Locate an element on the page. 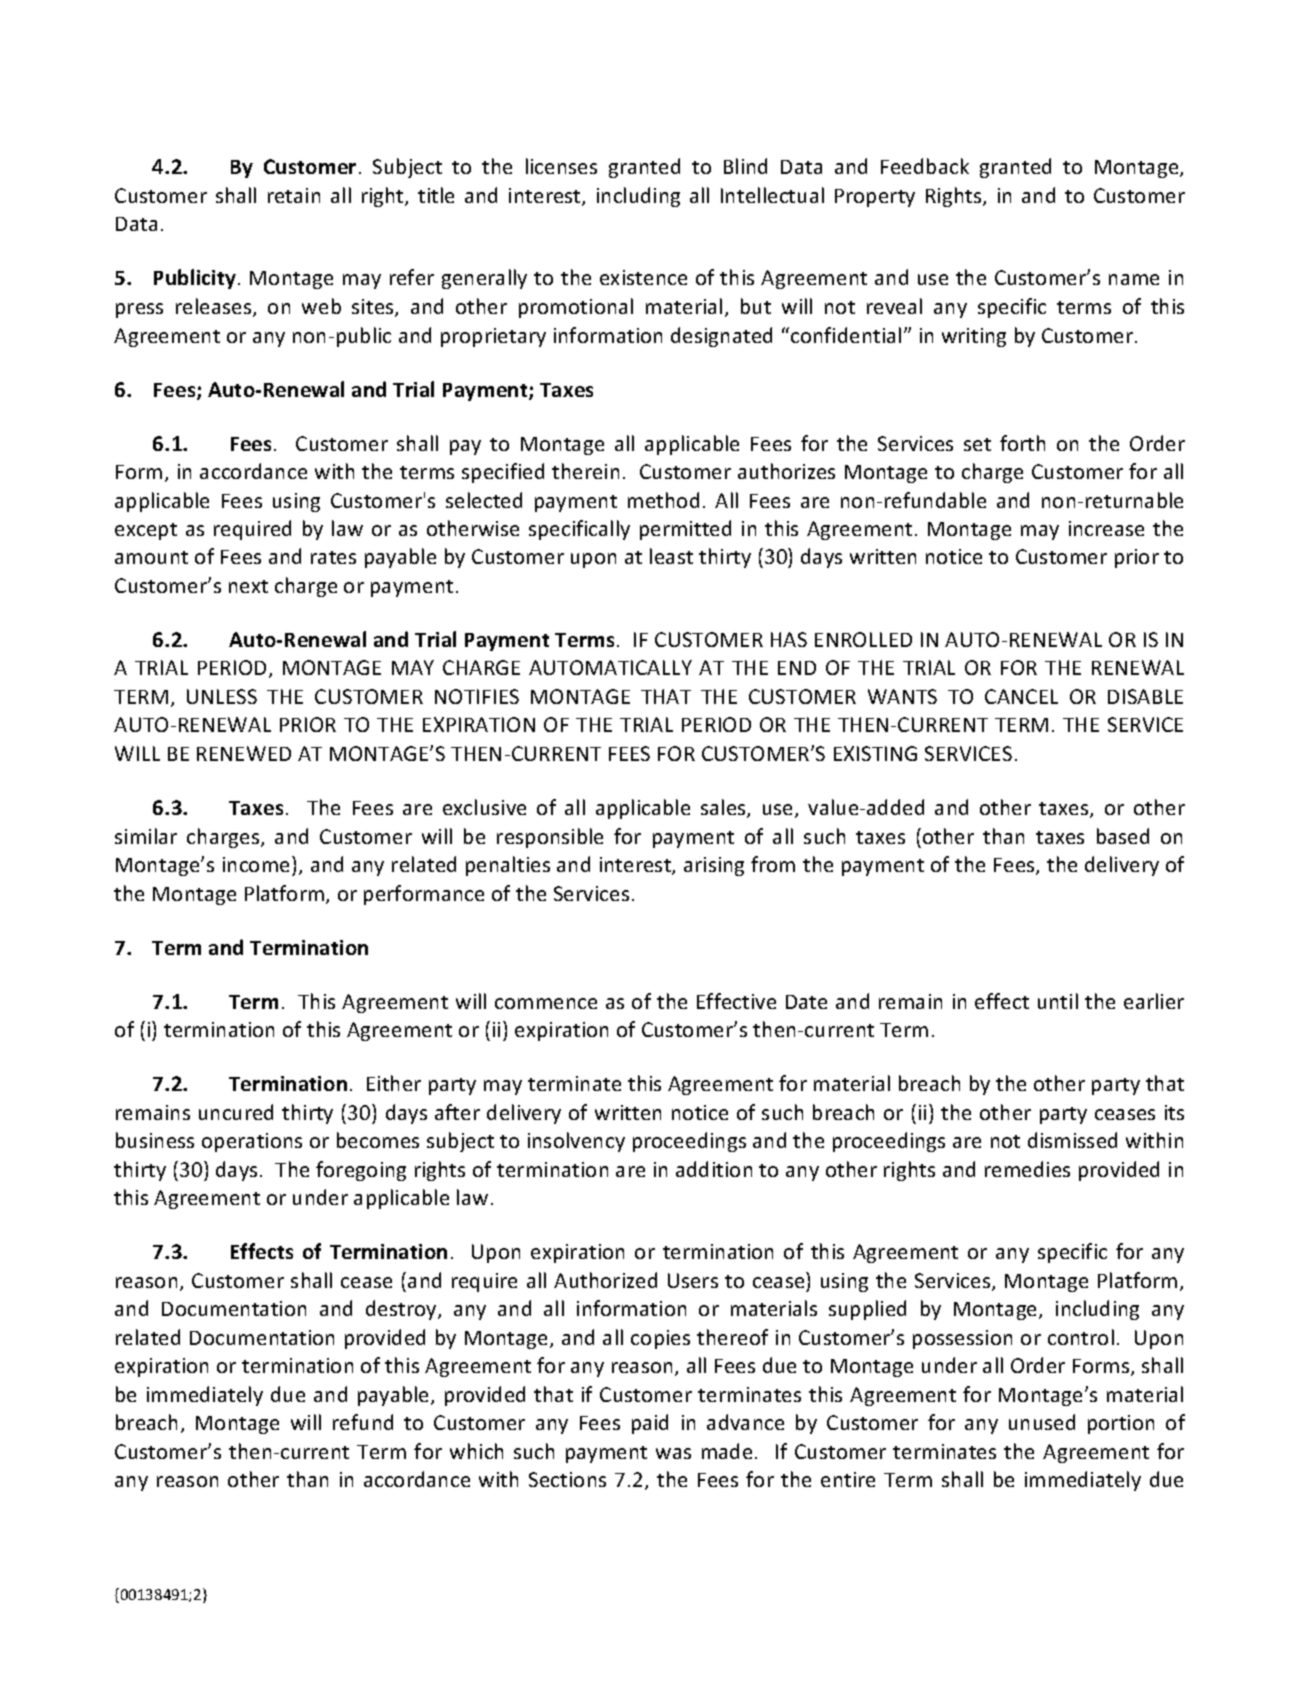 This page has width=1300, height=1682. which is located at coordinates (476, 1451).
